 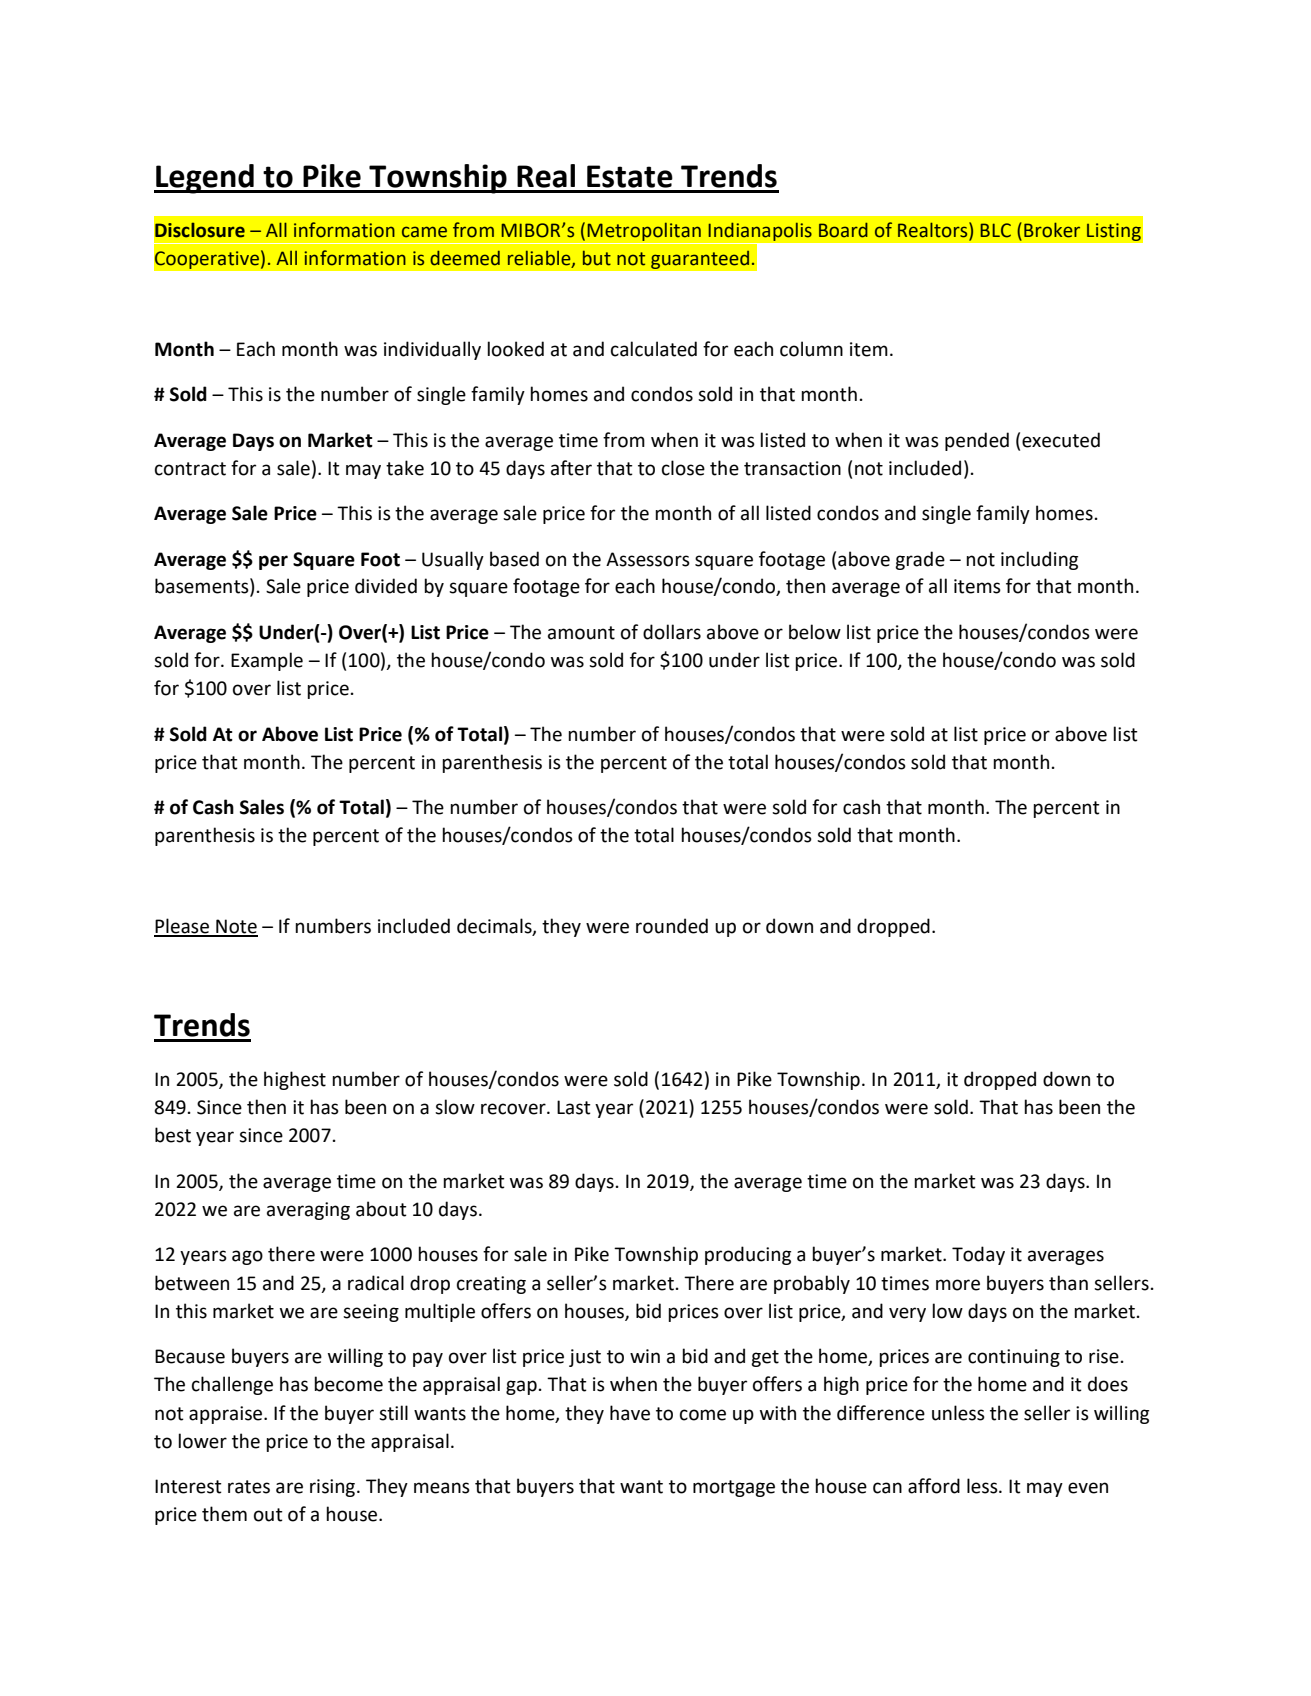 What do you see at coordinates (672, 926) in the screenshot?
I see `rounded` at bounding box center [672, 926].
